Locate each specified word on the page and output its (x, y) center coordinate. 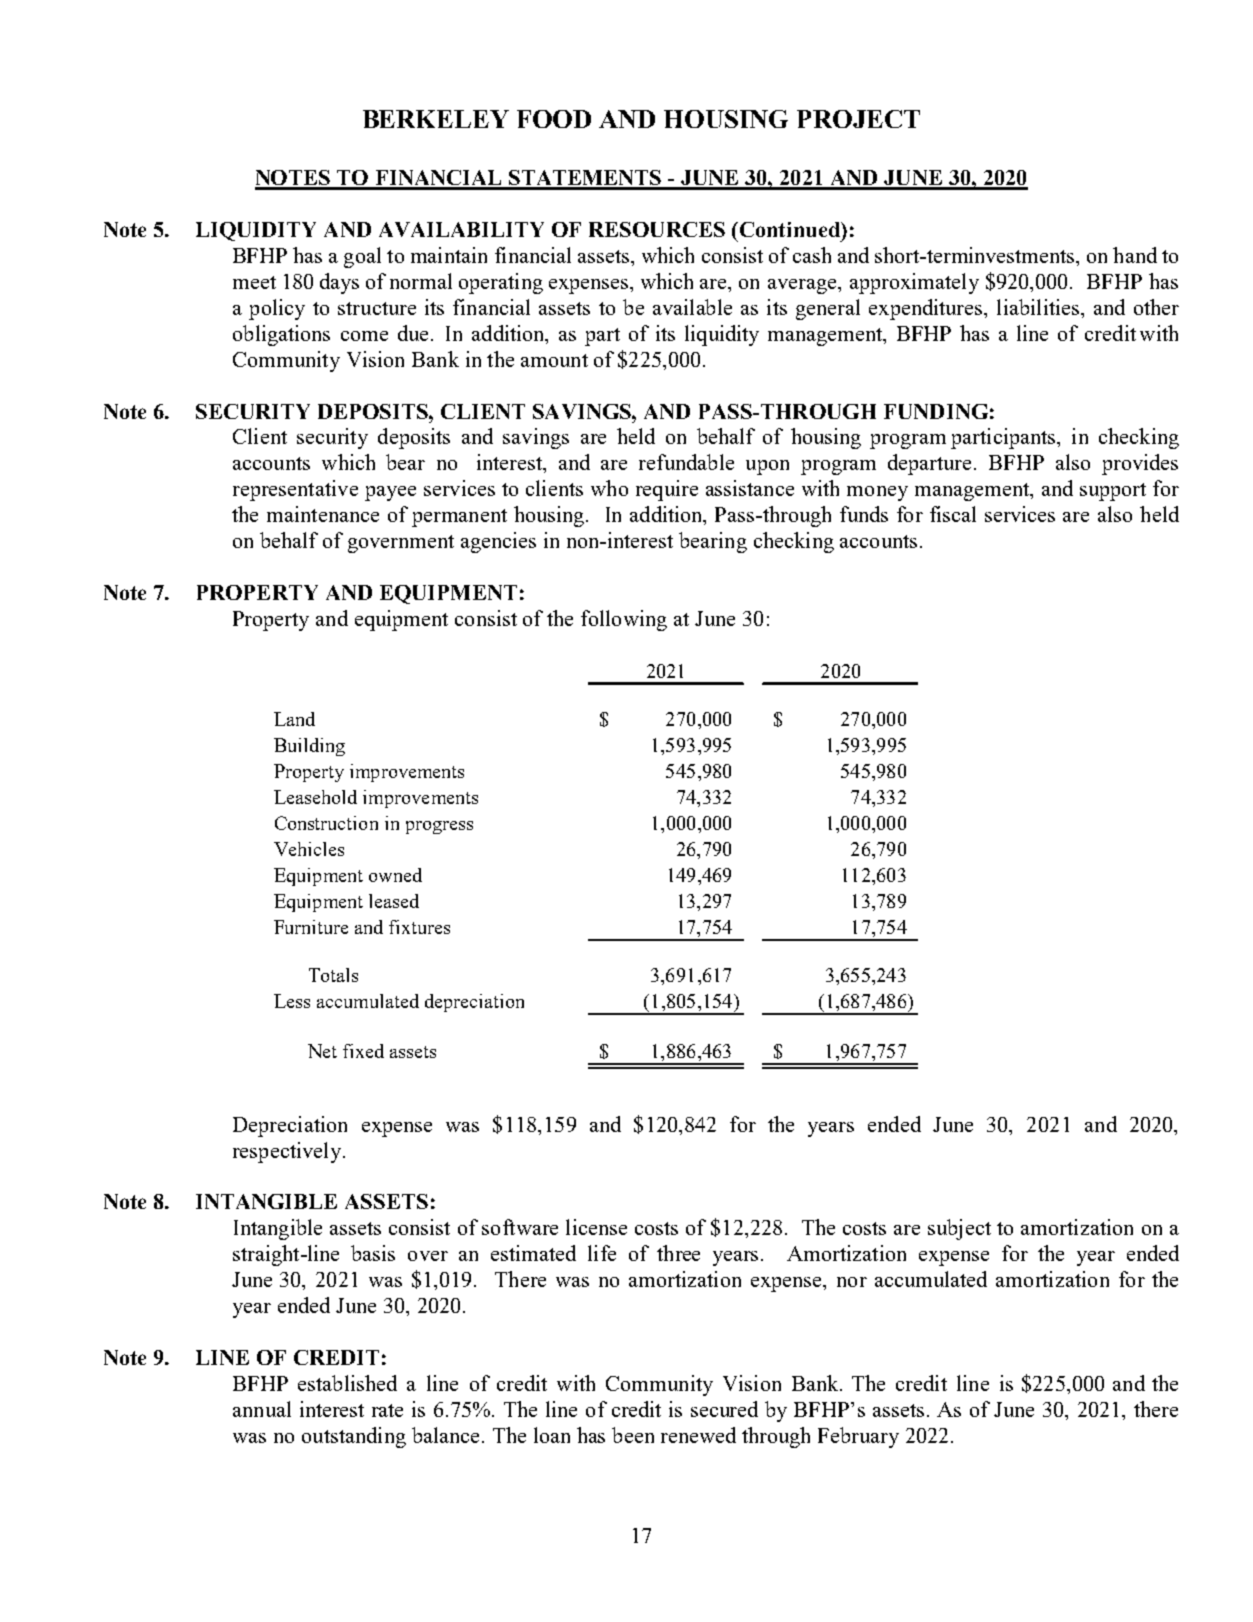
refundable (686, 462)
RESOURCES (657, 229)
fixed (363, 1051)
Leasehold (315, 797)
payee (390, 493)
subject (959, 1229)
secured (724, 1409)
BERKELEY (436, 119)
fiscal (953, 514)
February (858, 1437)
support (1113, 492)
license (596, 1227)
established (347, 1383)
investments (1023, 256)
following (624, 620)
